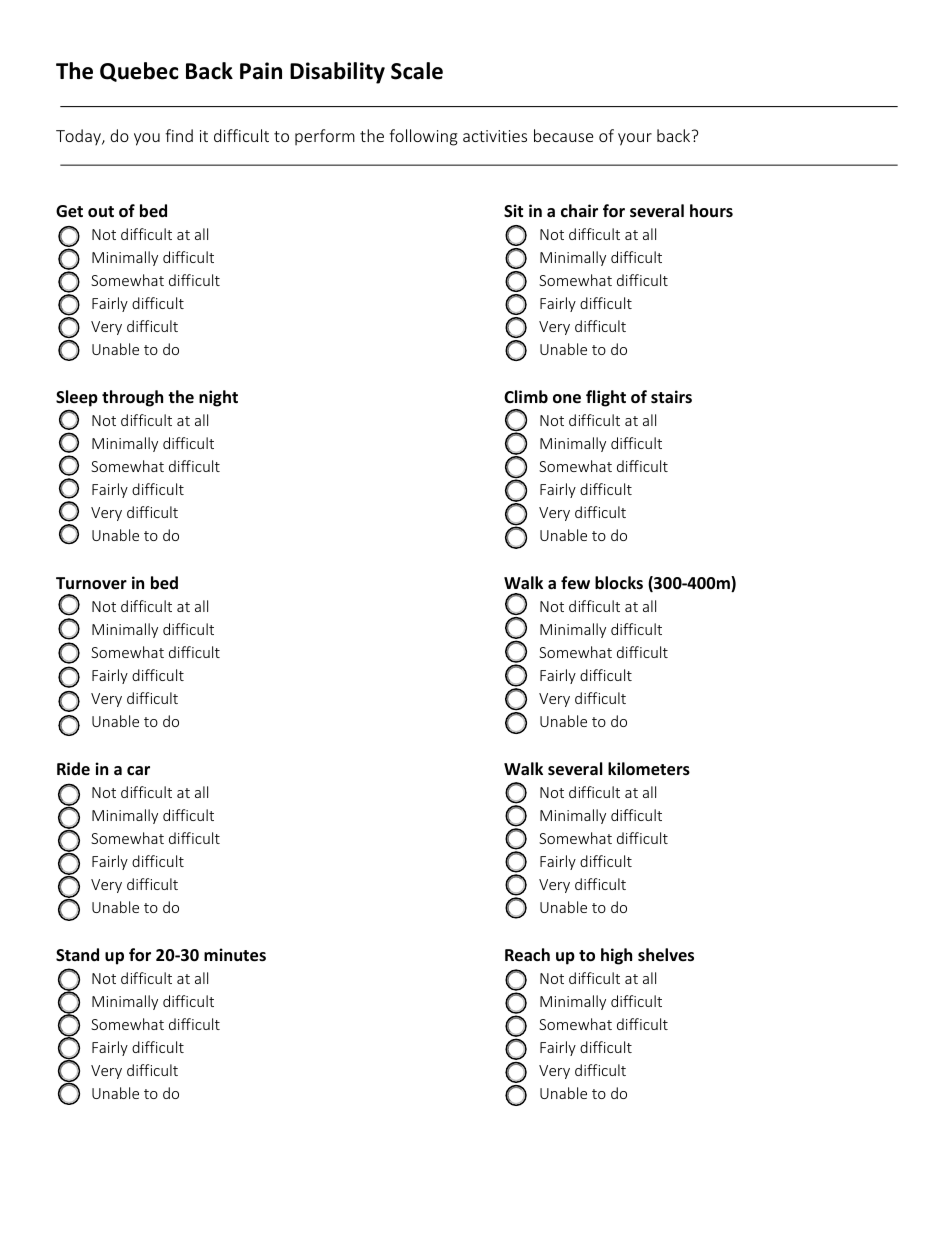  I want to click on blocks, so click(619, 582).
